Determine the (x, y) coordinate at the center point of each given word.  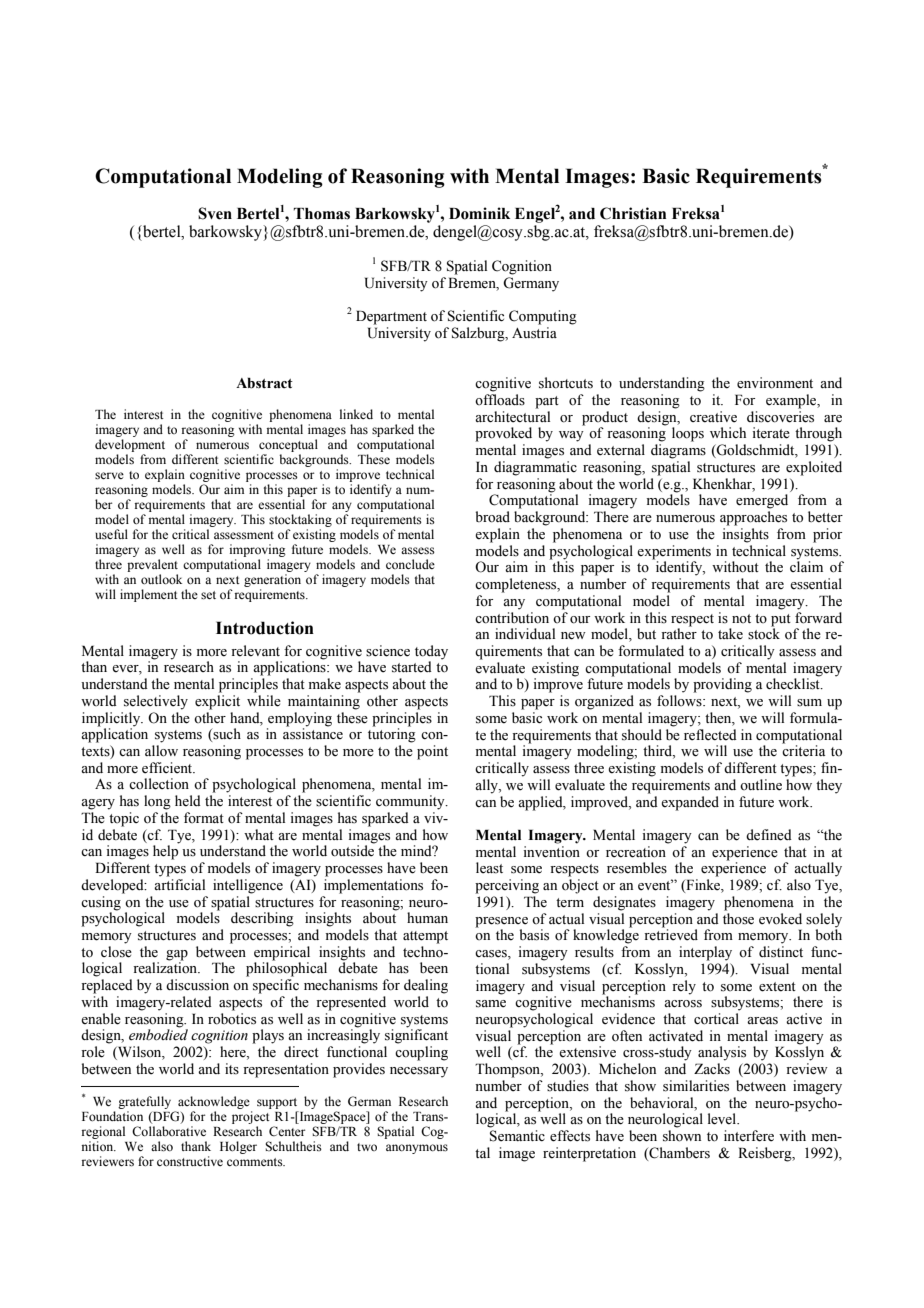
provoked (503, 434)
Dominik (479, 213)
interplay (705, 953)
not (741, 618)
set (208, 595)
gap (177, 955)
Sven (215, 213)
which (728, 432)
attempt (425, 937)
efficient (168, 768)
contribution (512, 618)
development (130, 445)
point (432, 752)
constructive (190, 1161)
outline (761, 785)
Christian (633, 213)
